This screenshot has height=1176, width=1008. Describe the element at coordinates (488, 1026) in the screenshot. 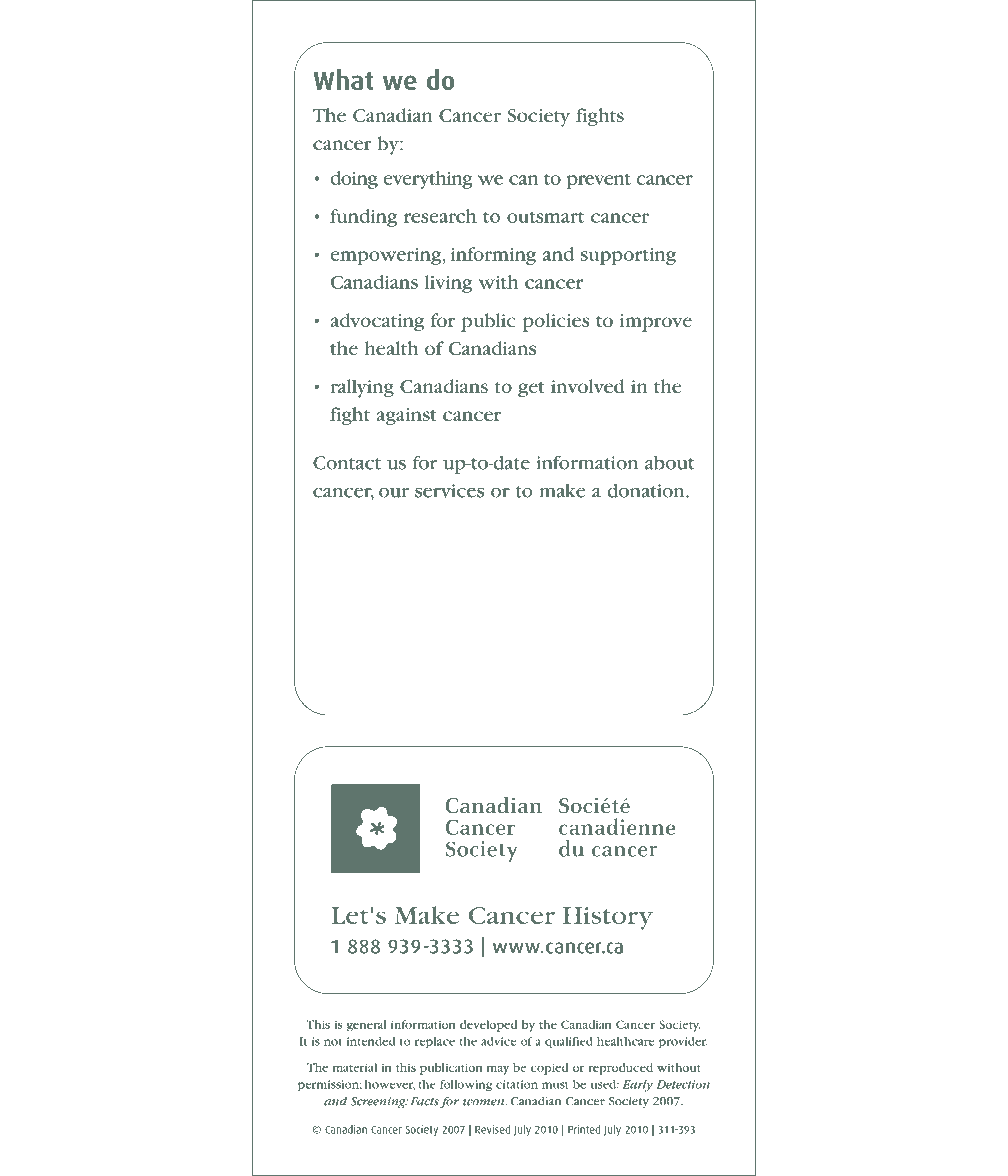

I see `developed` at that location.
